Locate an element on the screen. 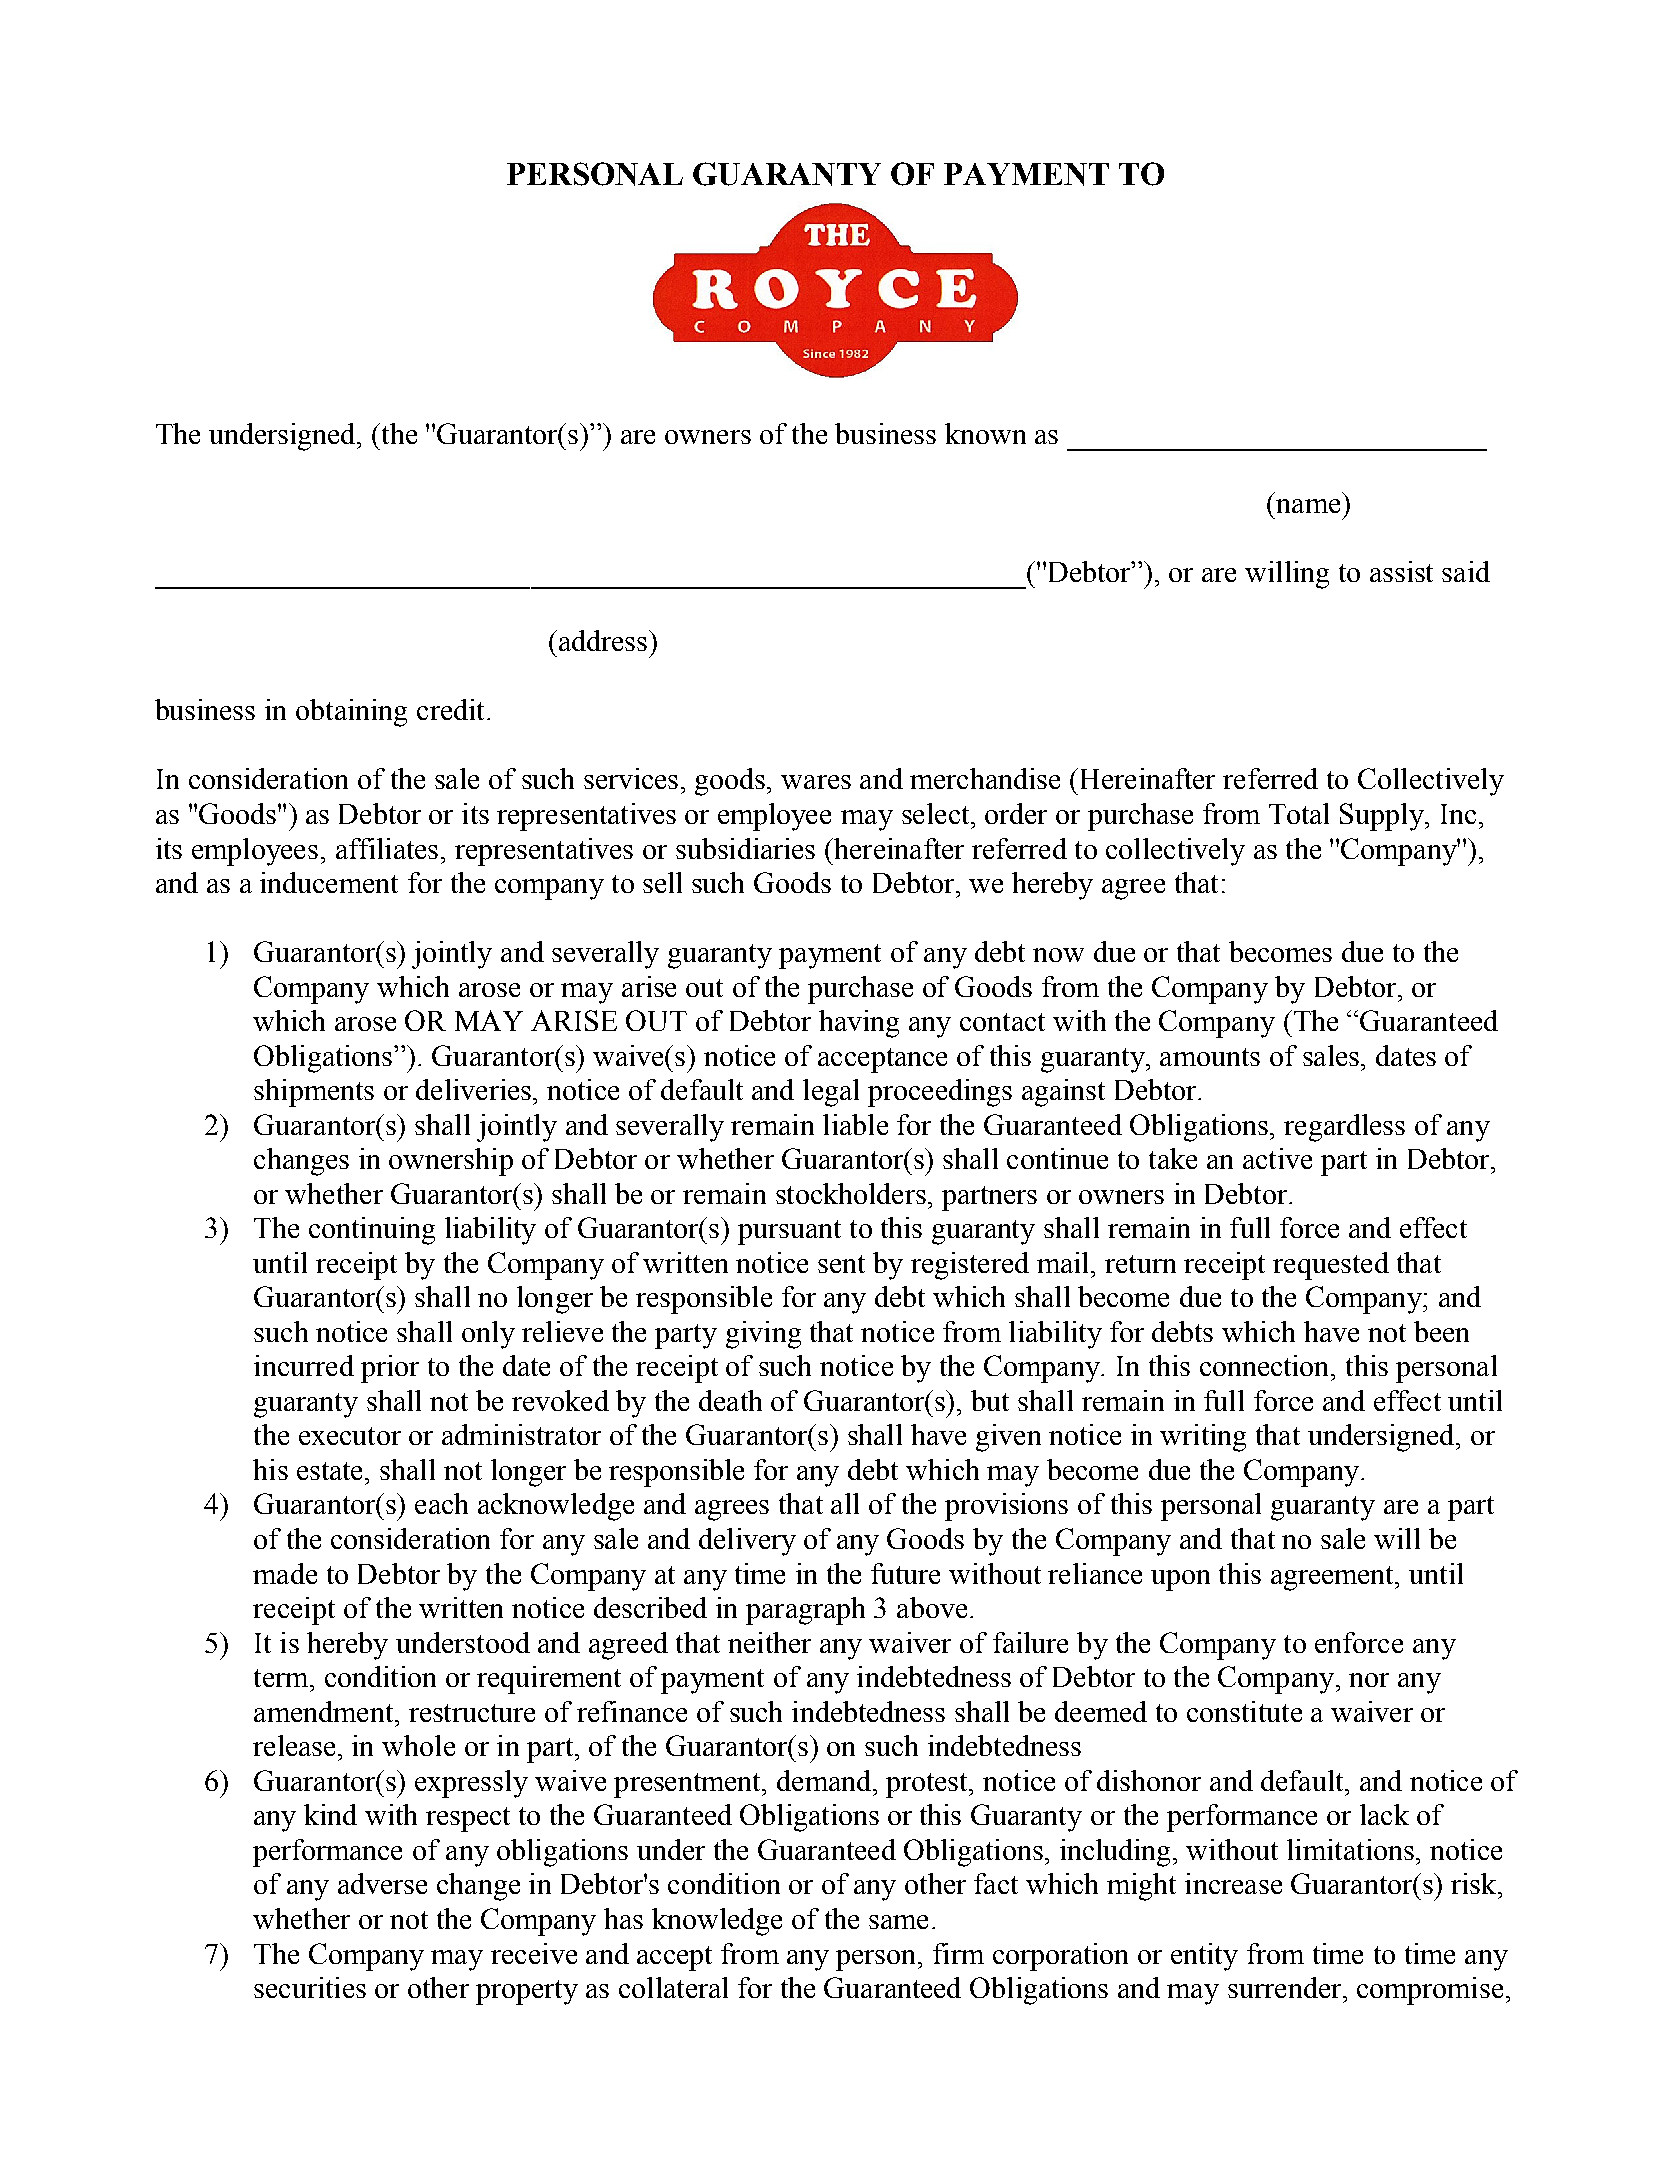 This screenshot has height=2162, width=1671. address is located at coordinates (604, 640).
